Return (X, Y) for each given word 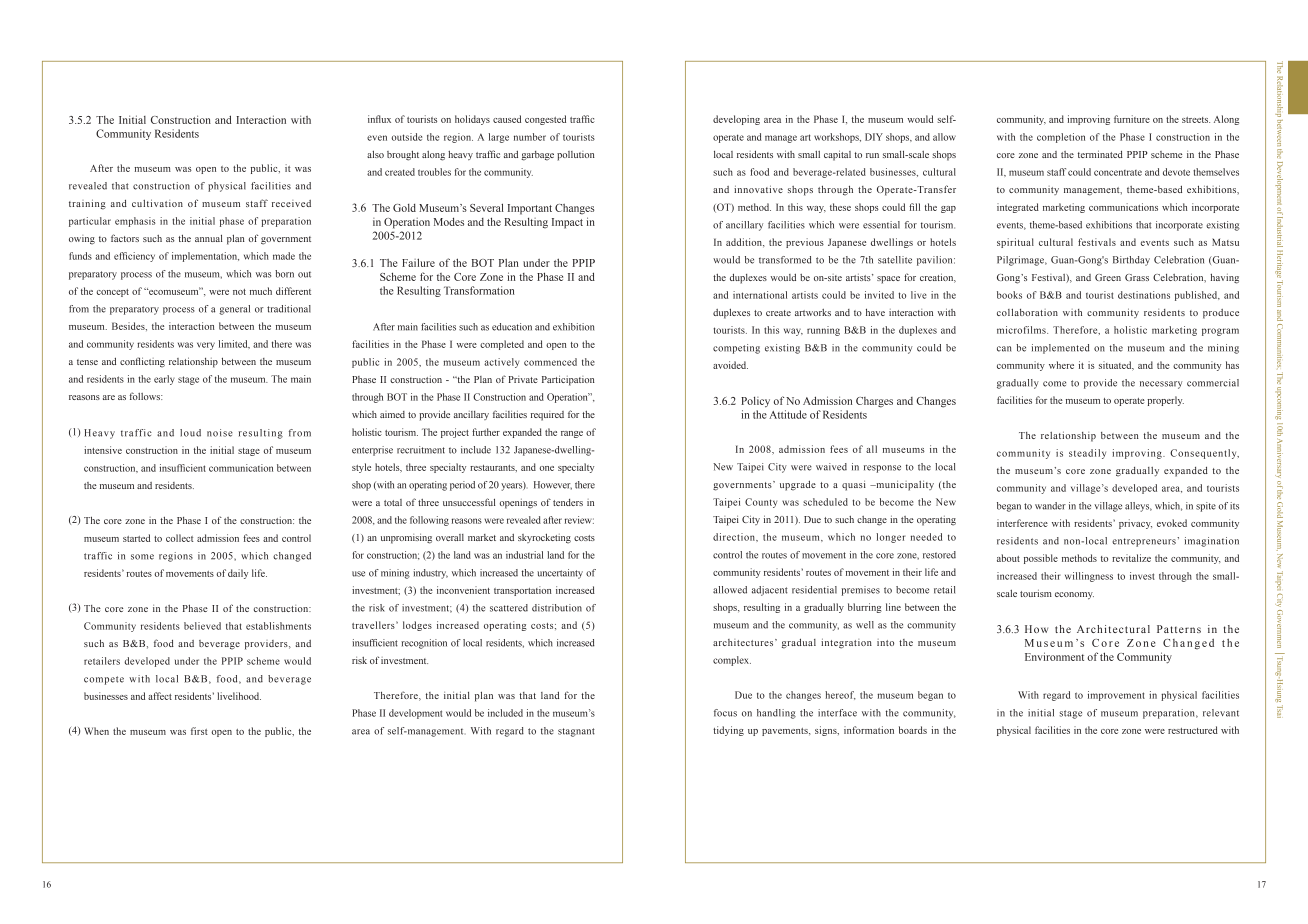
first (199, 731)
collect (179, 538)
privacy (1135, 524)
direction (735, 537)
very (206, 346)
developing (736, 120)
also (375, 154)
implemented (1061, 349)
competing (736, 349)
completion (1061, 138)
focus (725, 713)
